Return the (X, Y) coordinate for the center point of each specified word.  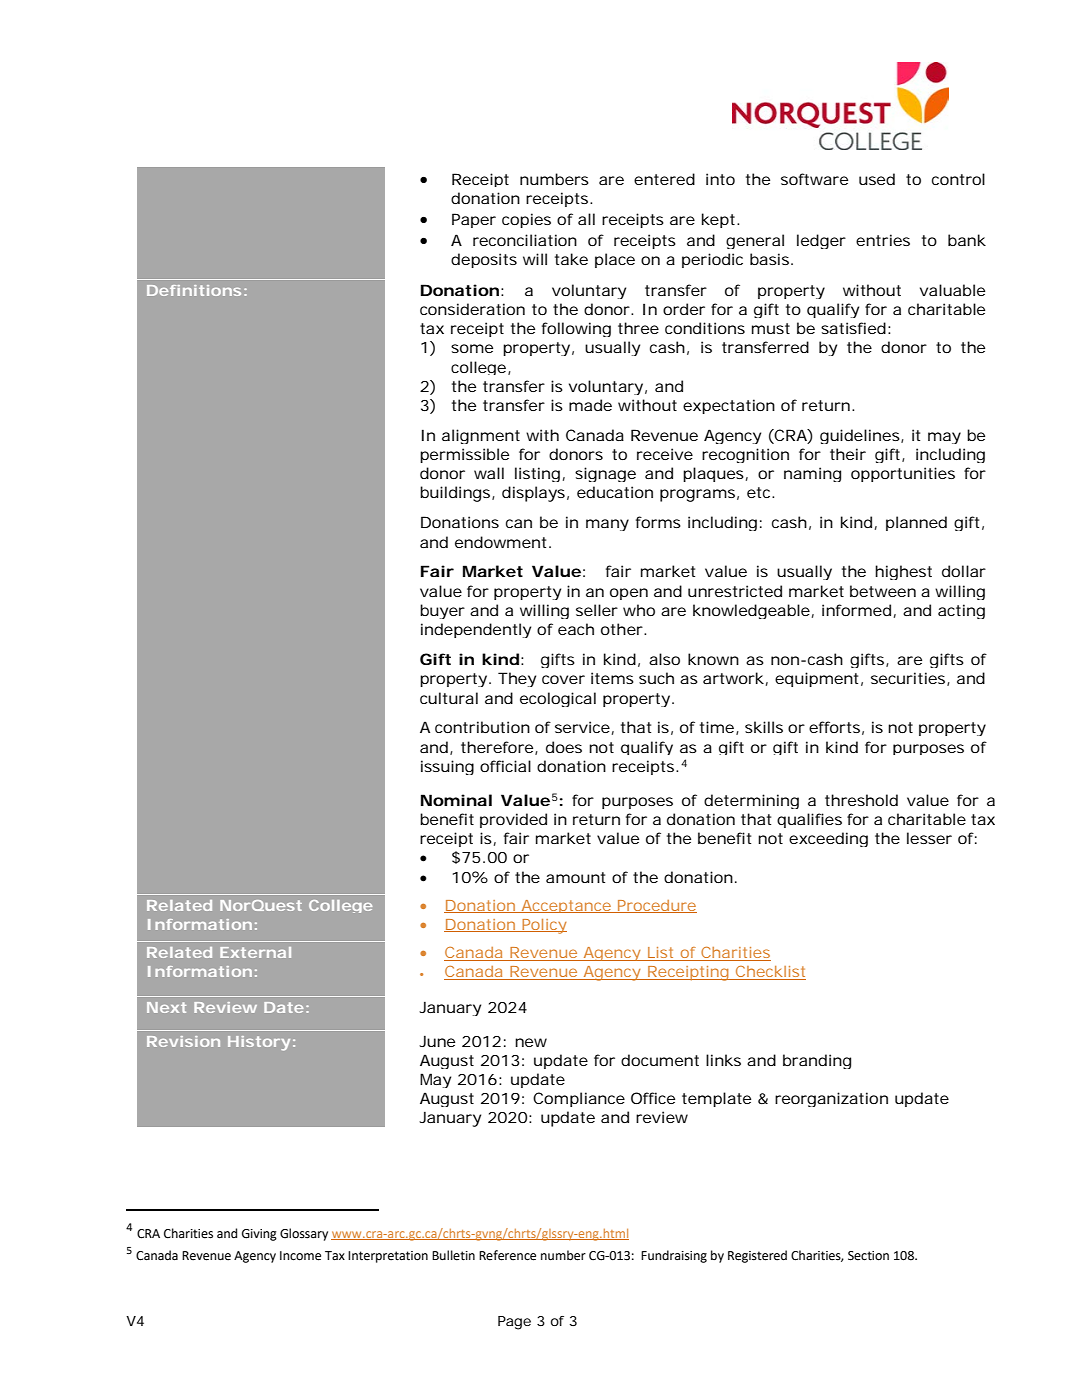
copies (526, 220)
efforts (834, 727)
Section (868, 1256)
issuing (447, 767)
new (531, 1042)
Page (514, 1323)
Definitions (194, 290)
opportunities (903, 474)
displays (533, 494)
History (259, 1043)
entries (883, 240)
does (564, 747)
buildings (455, 494)
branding (817, 1061)
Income (300, 1256)
